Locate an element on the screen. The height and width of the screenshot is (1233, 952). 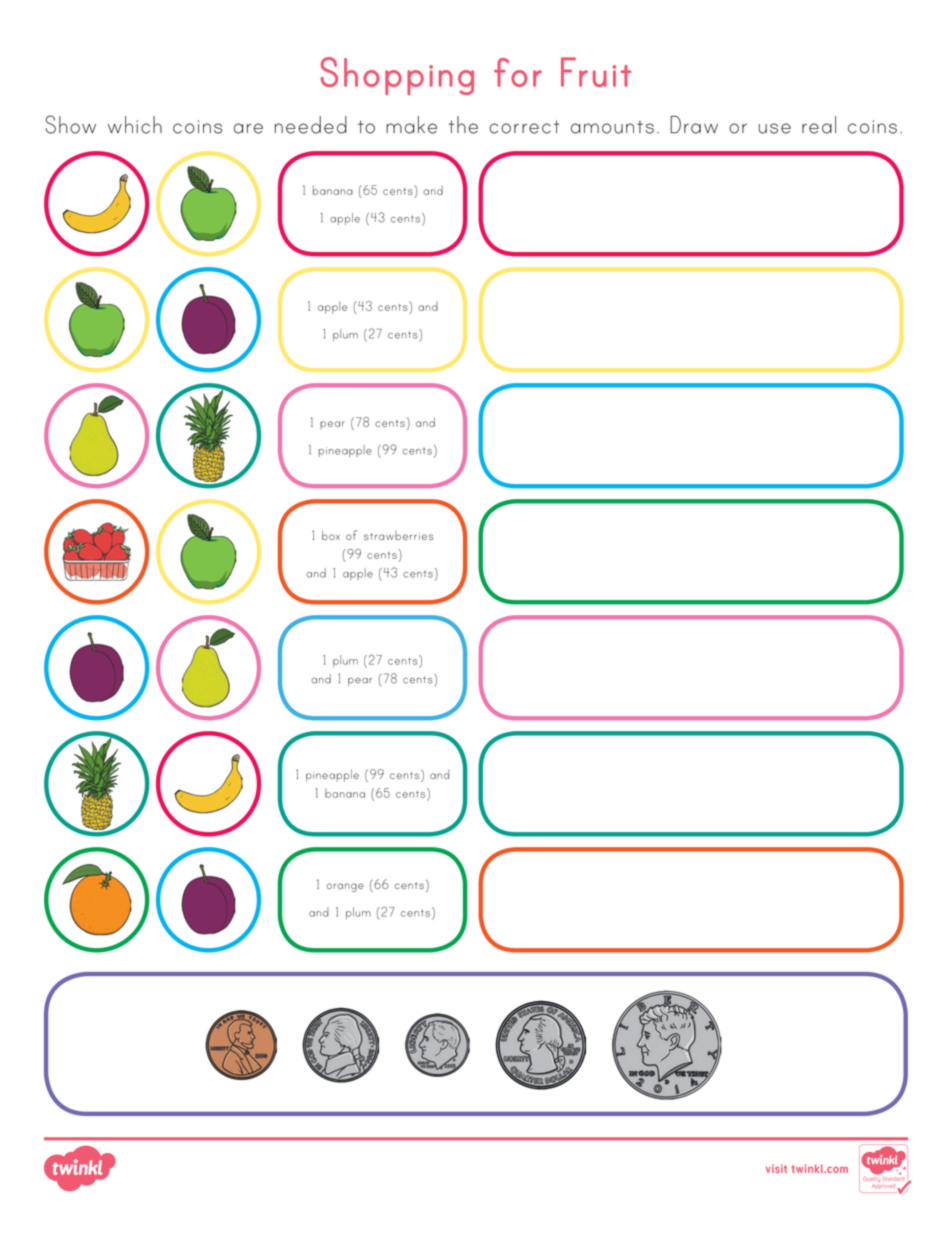
the is located at coordinates (463, 125).
